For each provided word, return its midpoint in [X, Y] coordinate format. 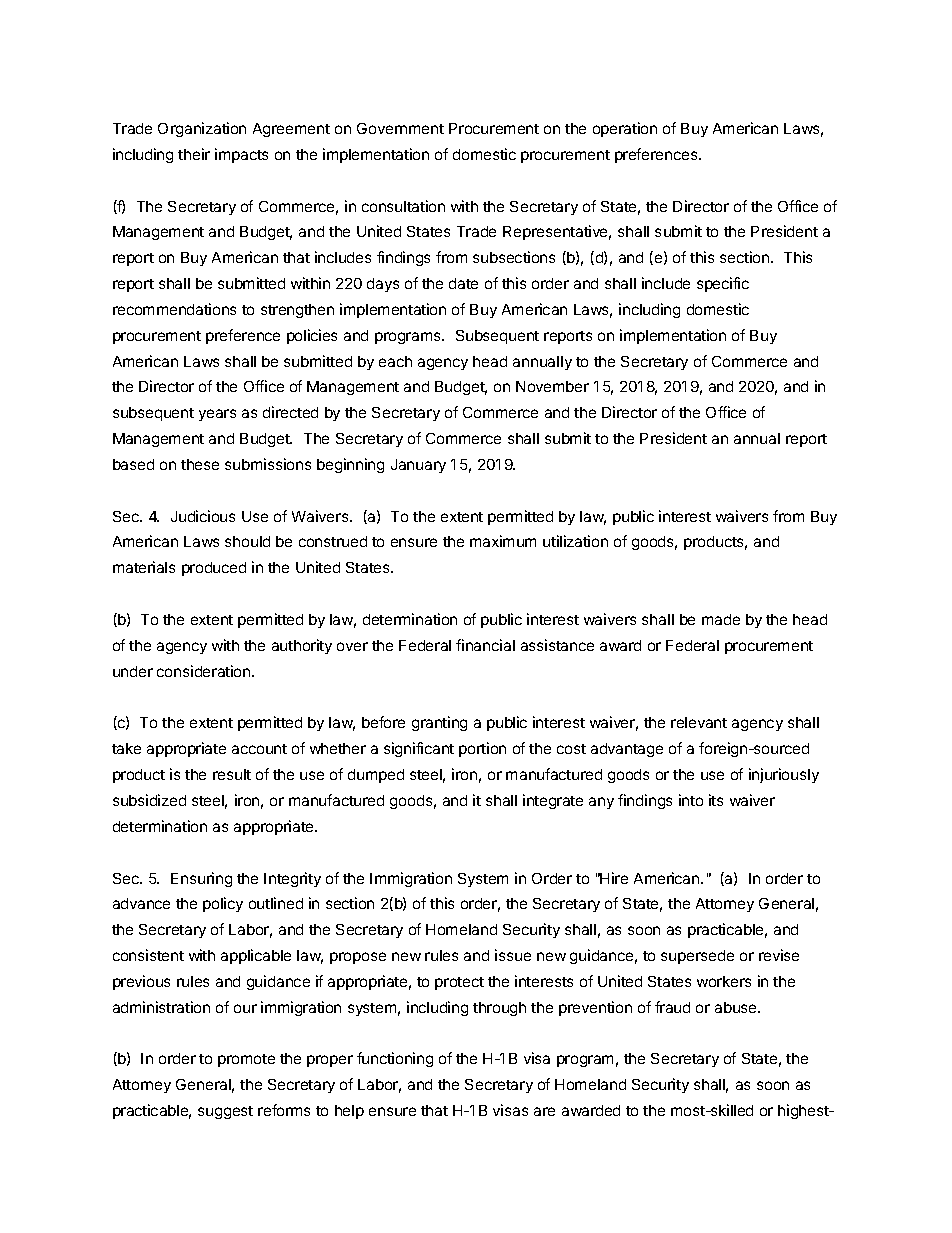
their [194, 154]
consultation [403, 206]
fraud [672, 1007]
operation [625, 129]
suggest [225, 1112]
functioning [395, 1059]
